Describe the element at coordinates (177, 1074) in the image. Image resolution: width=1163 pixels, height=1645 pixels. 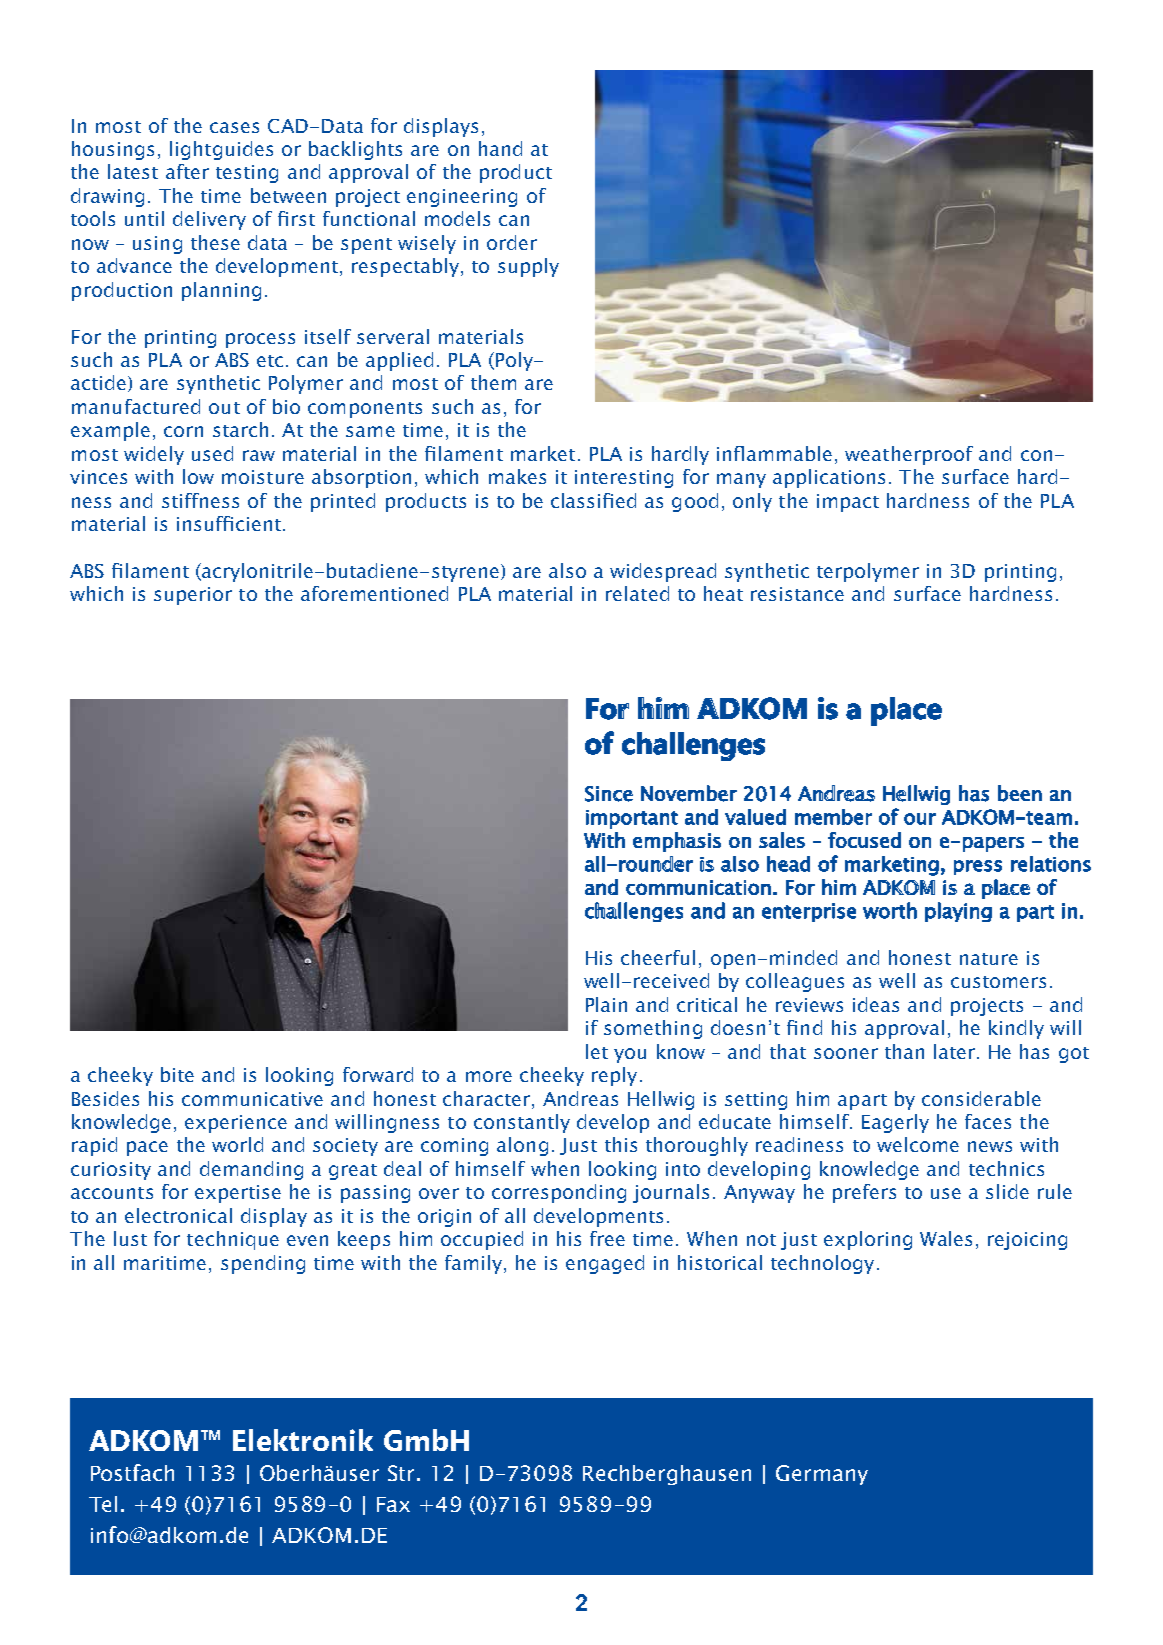
I see `bite` at that location.
